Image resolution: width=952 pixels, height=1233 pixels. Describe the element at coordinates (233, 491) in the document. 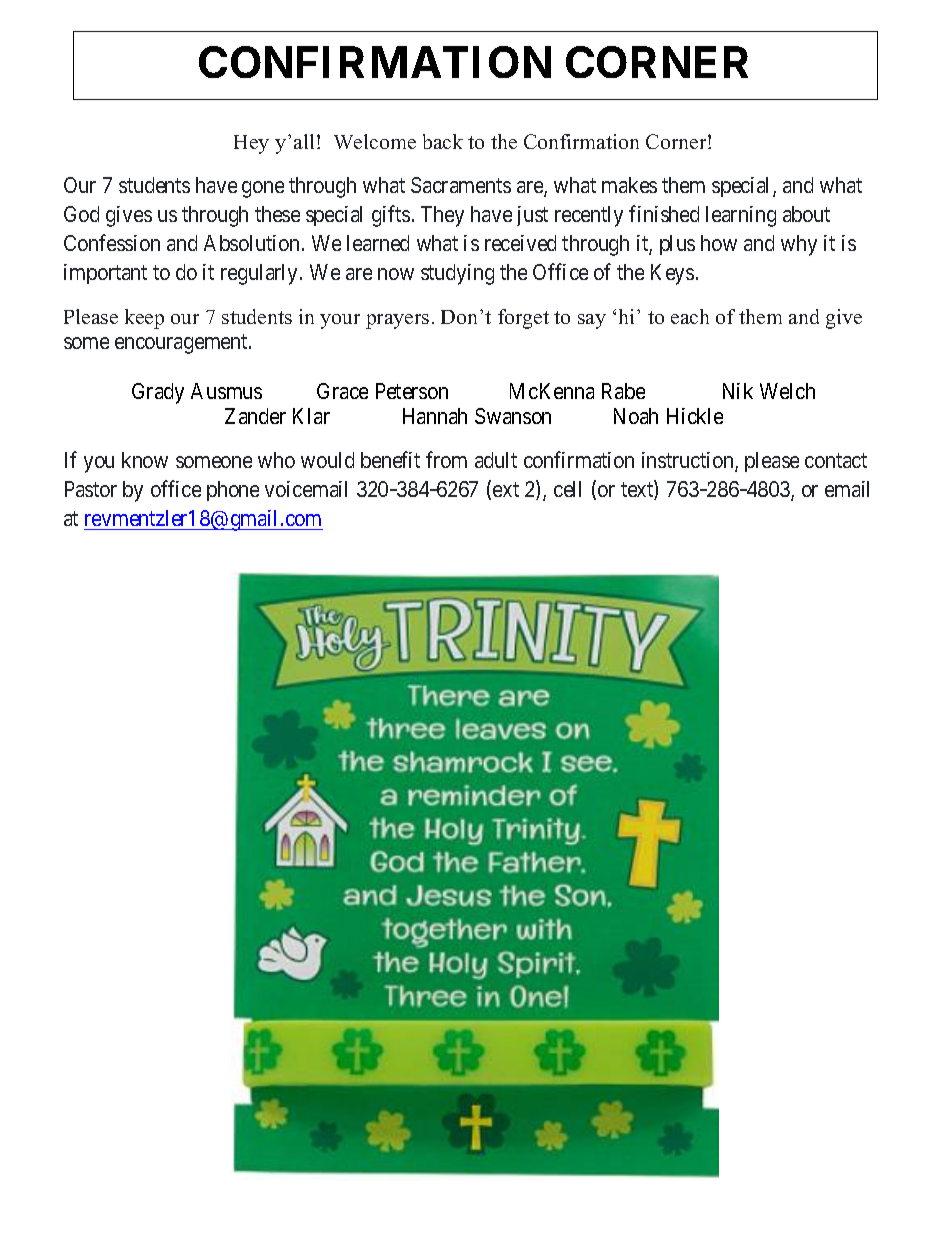

I see `phone` at that location.
